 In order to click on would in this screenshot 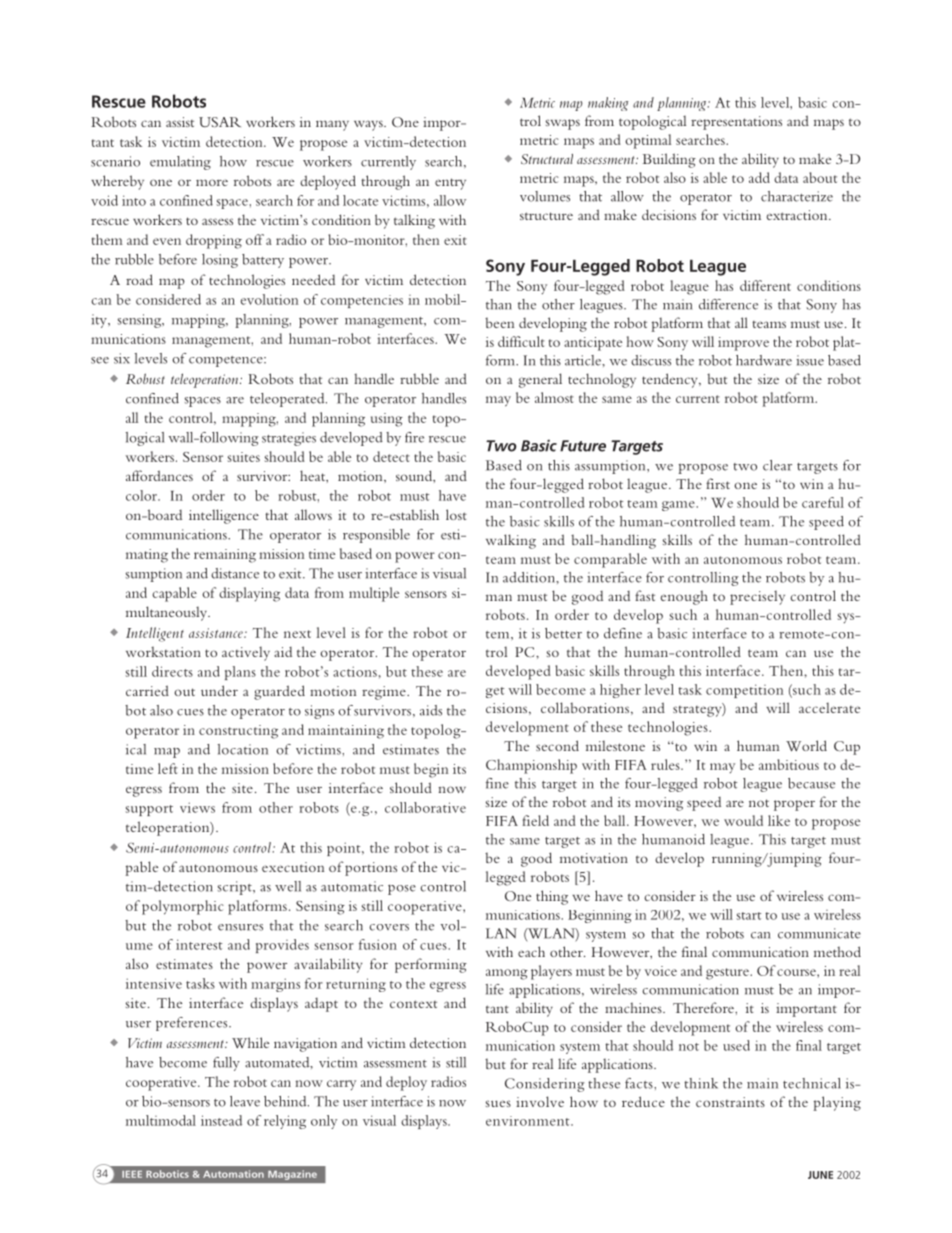, I will do `click(743, 820)`.
